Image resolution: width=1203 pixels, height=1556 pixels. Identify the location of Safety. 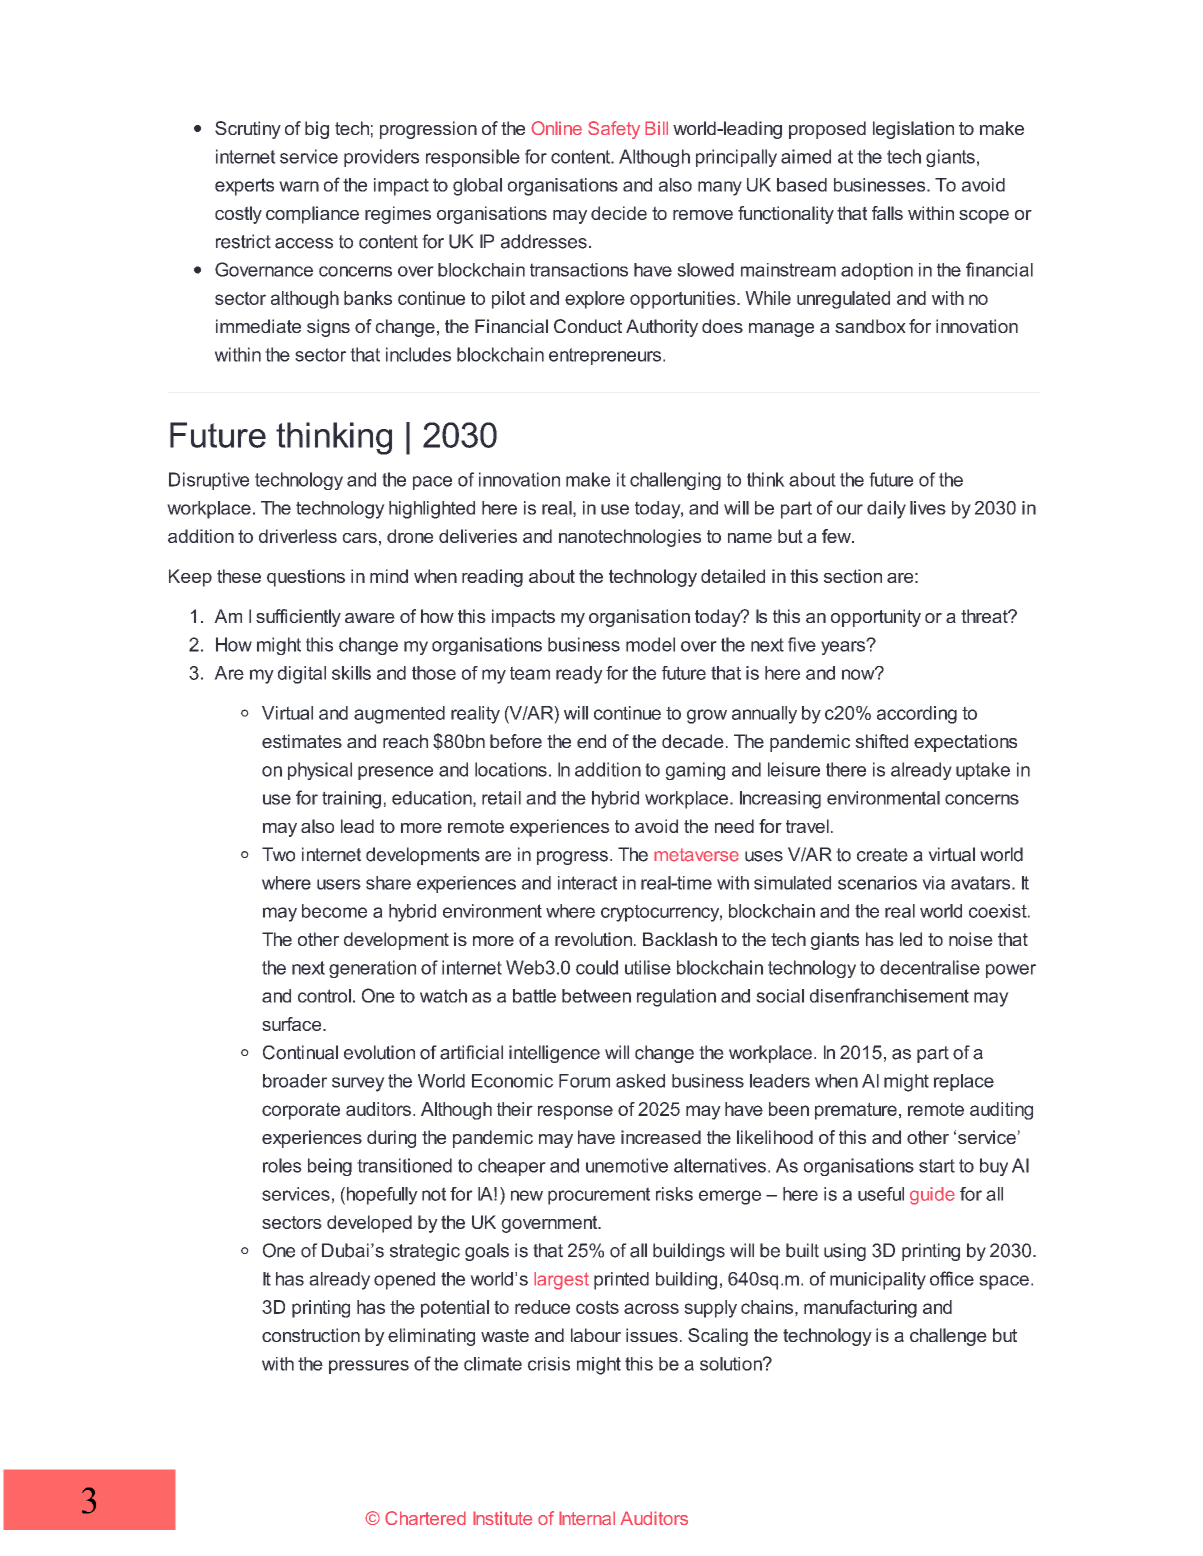
(614, 130).
